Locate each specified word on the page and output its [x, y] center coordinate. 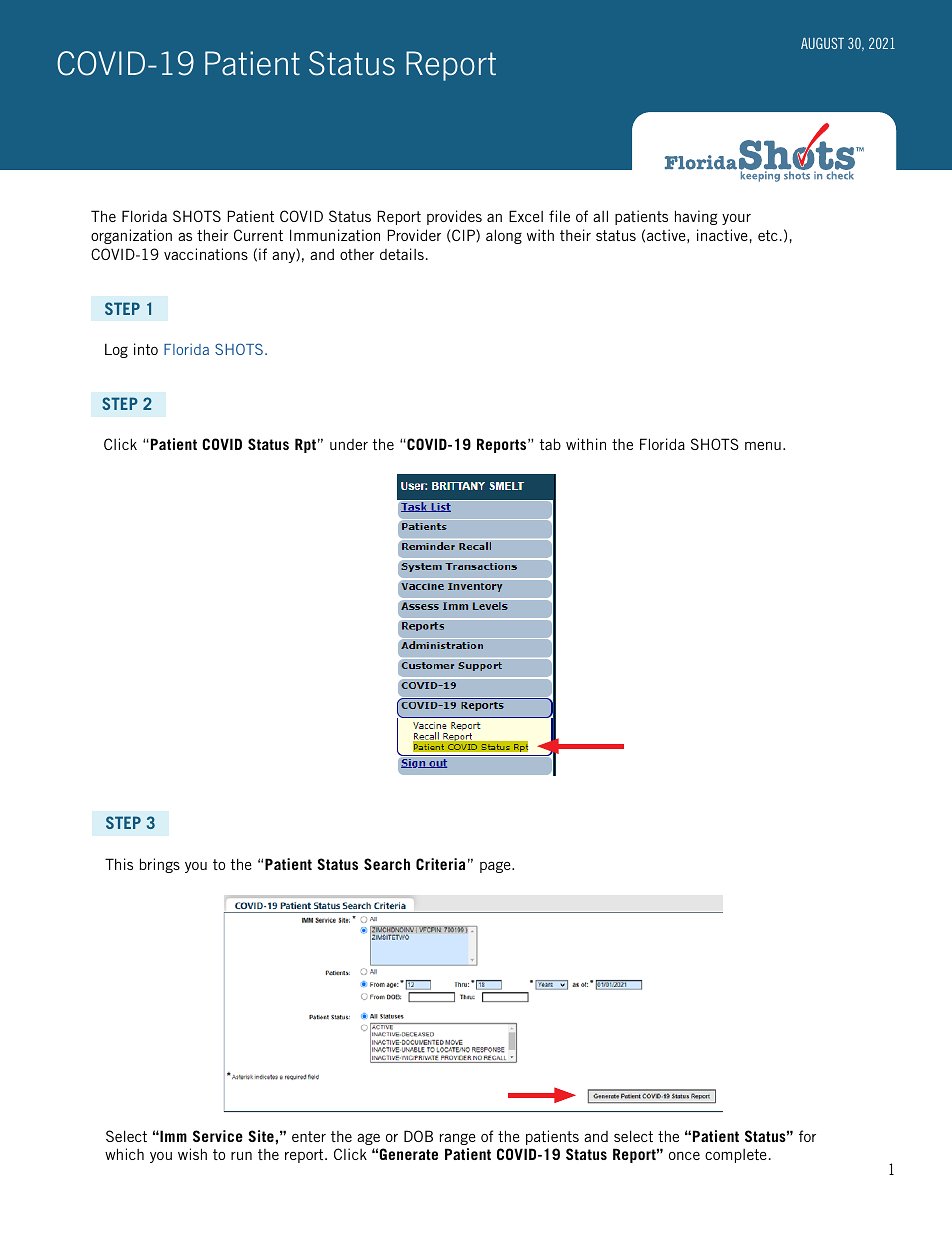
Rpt [305, 445]
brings [160, 865]
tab [550, 444]
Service [218, 1136]
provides [454, 217]
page [496, 867]
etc [768, 235]
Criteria [440, 864]
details [402, 254]
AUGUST [822, 43]
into [146, 349]
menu [763, 445]
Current [258, 235]
